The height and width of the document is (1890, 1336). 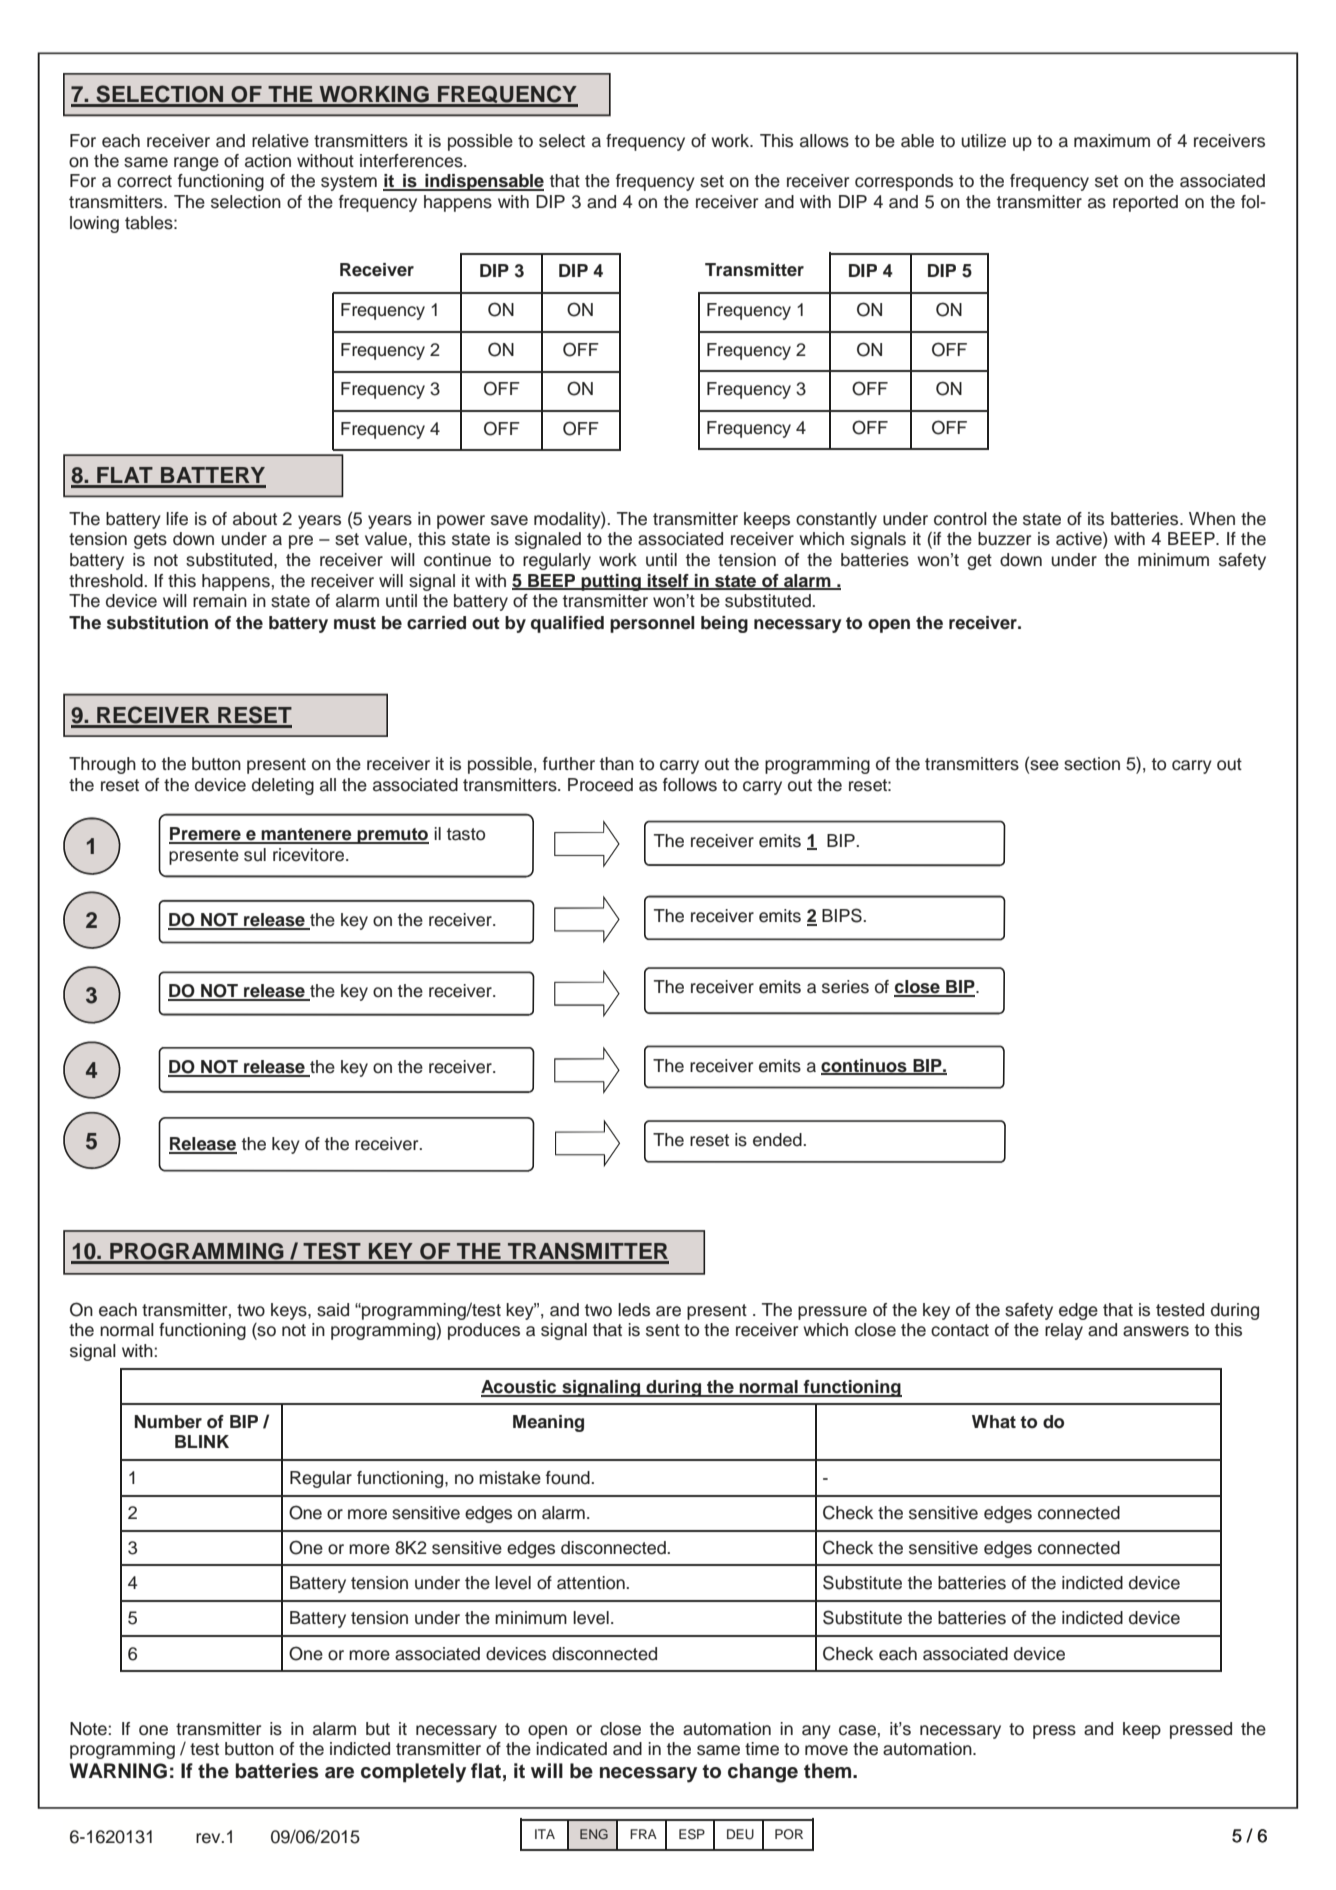 What do you see at coordinates (118, 1771) in the document?
I see `WARNING` at bounding box center [118, 1771].
